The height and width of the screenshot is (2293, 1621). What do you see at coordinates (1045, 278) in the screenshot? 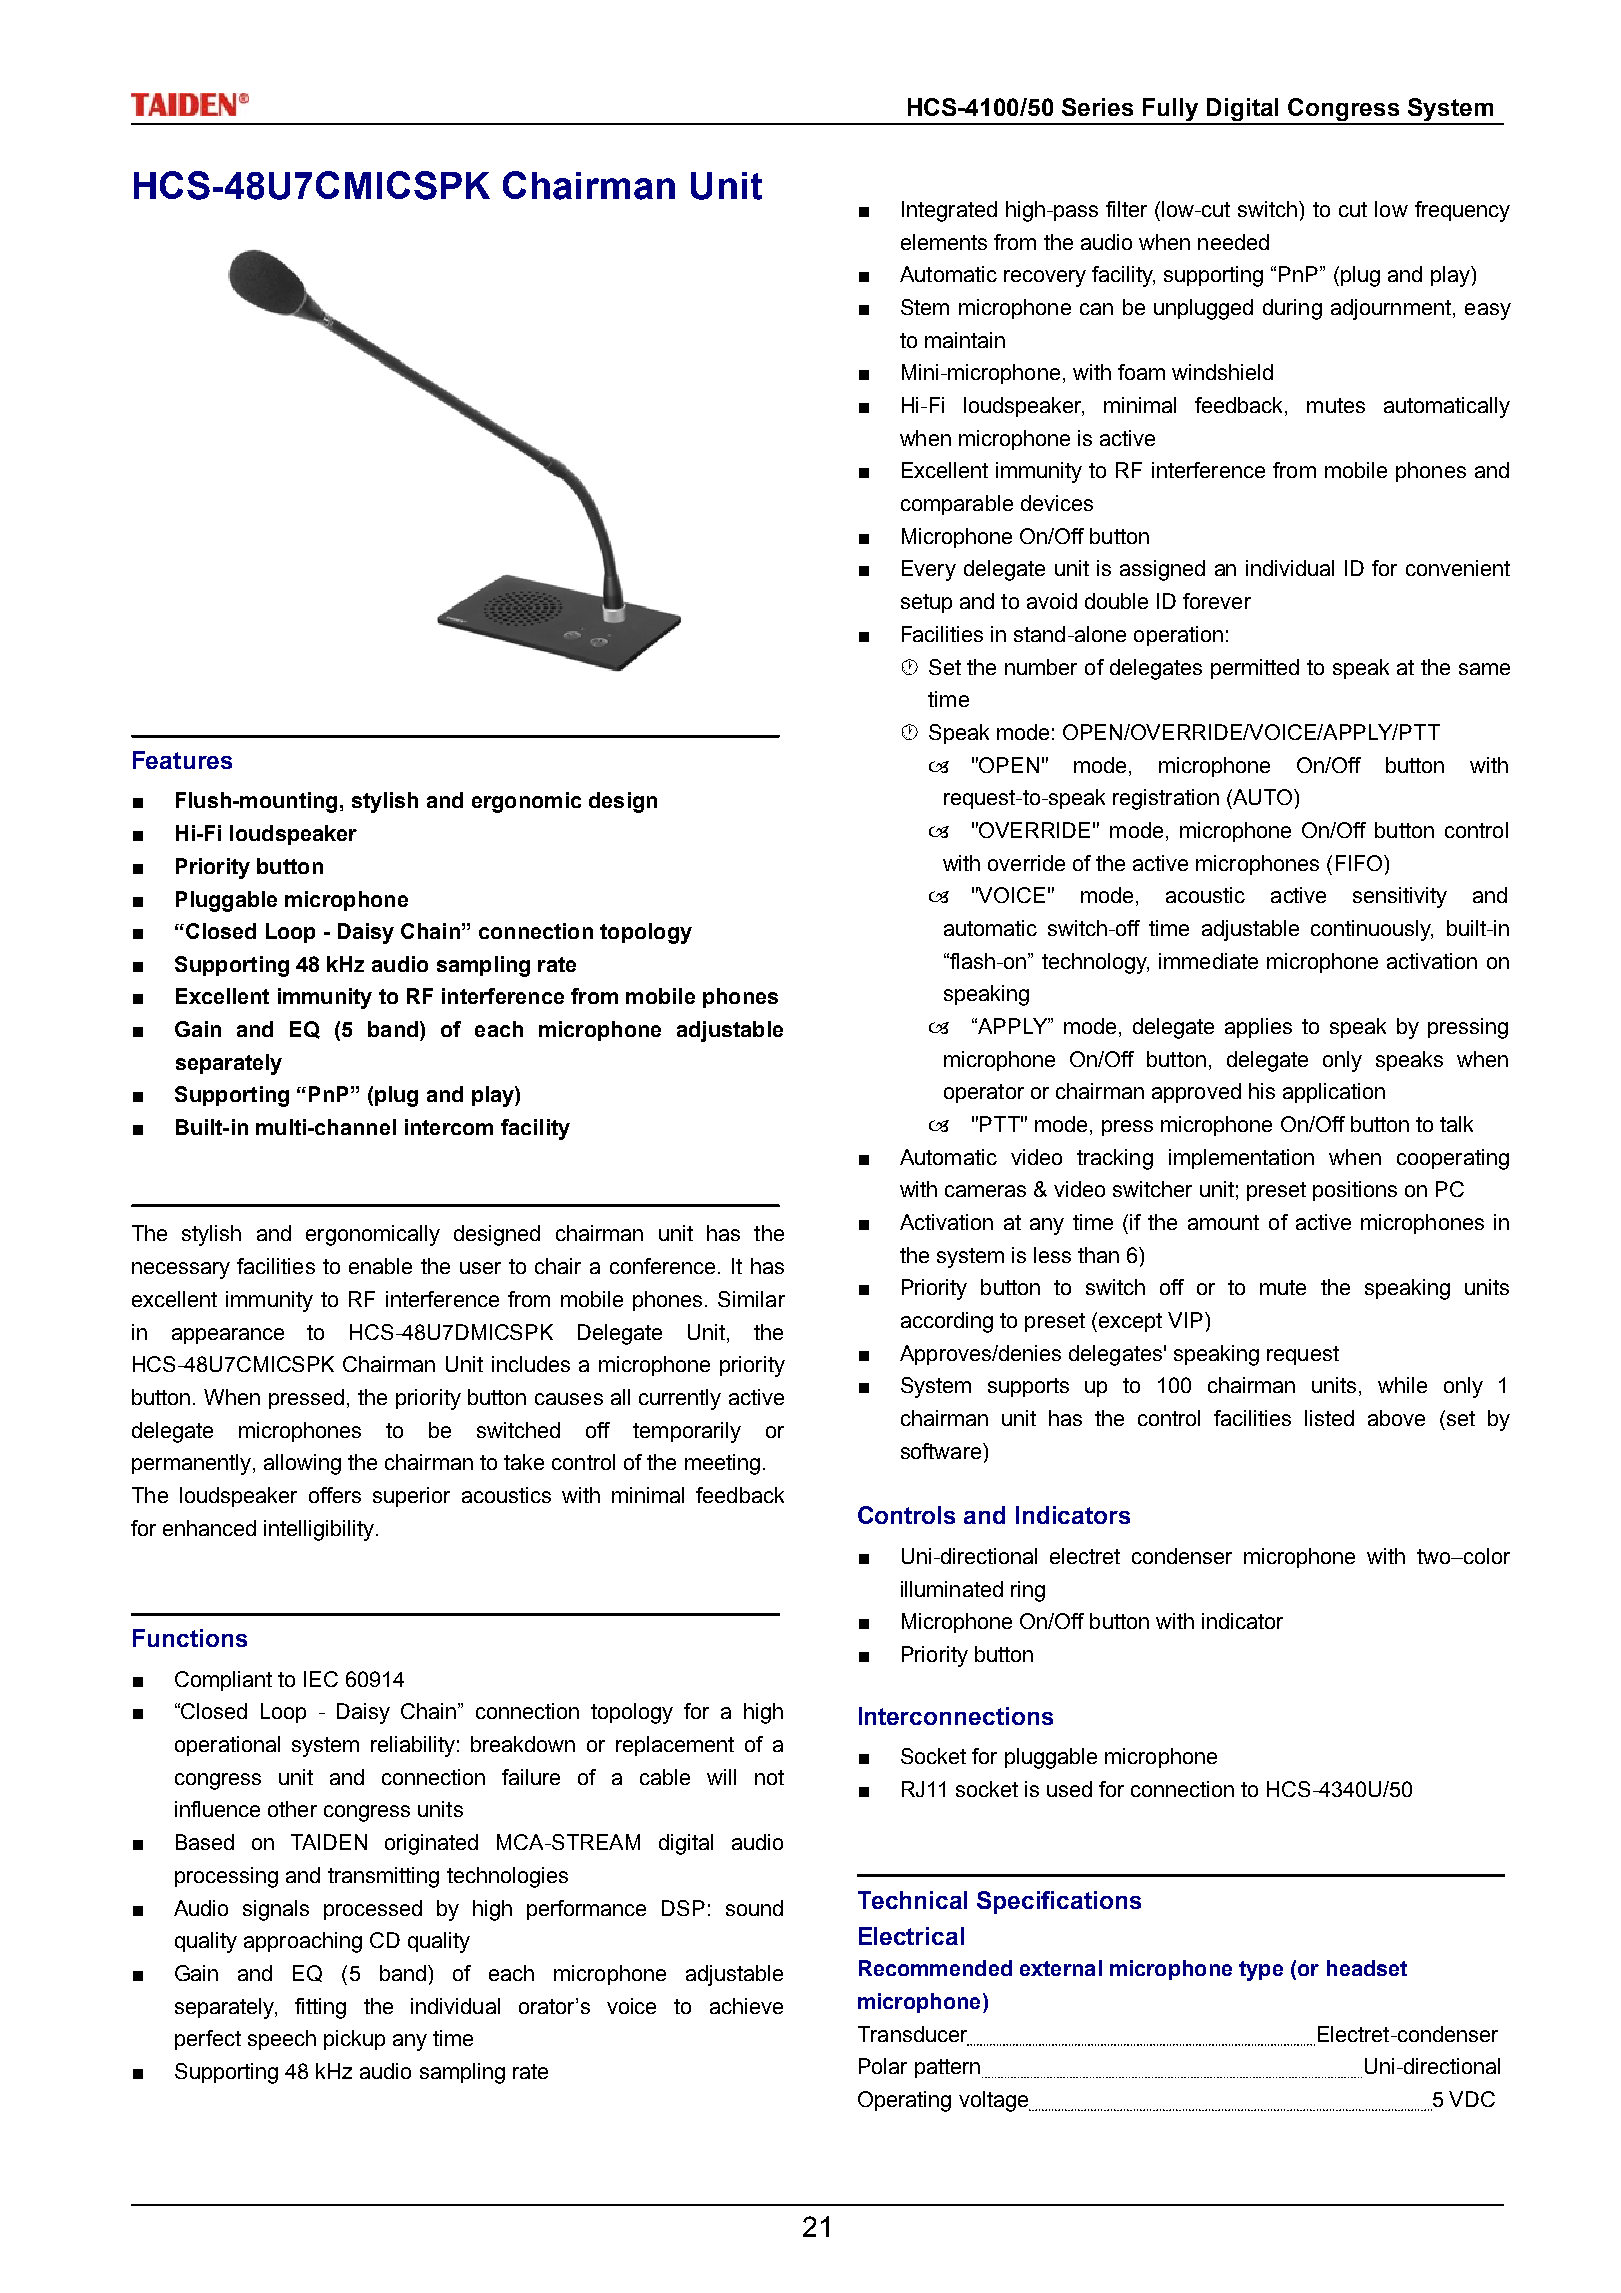
I see `recovery` at bounding box center [1045, 278].
